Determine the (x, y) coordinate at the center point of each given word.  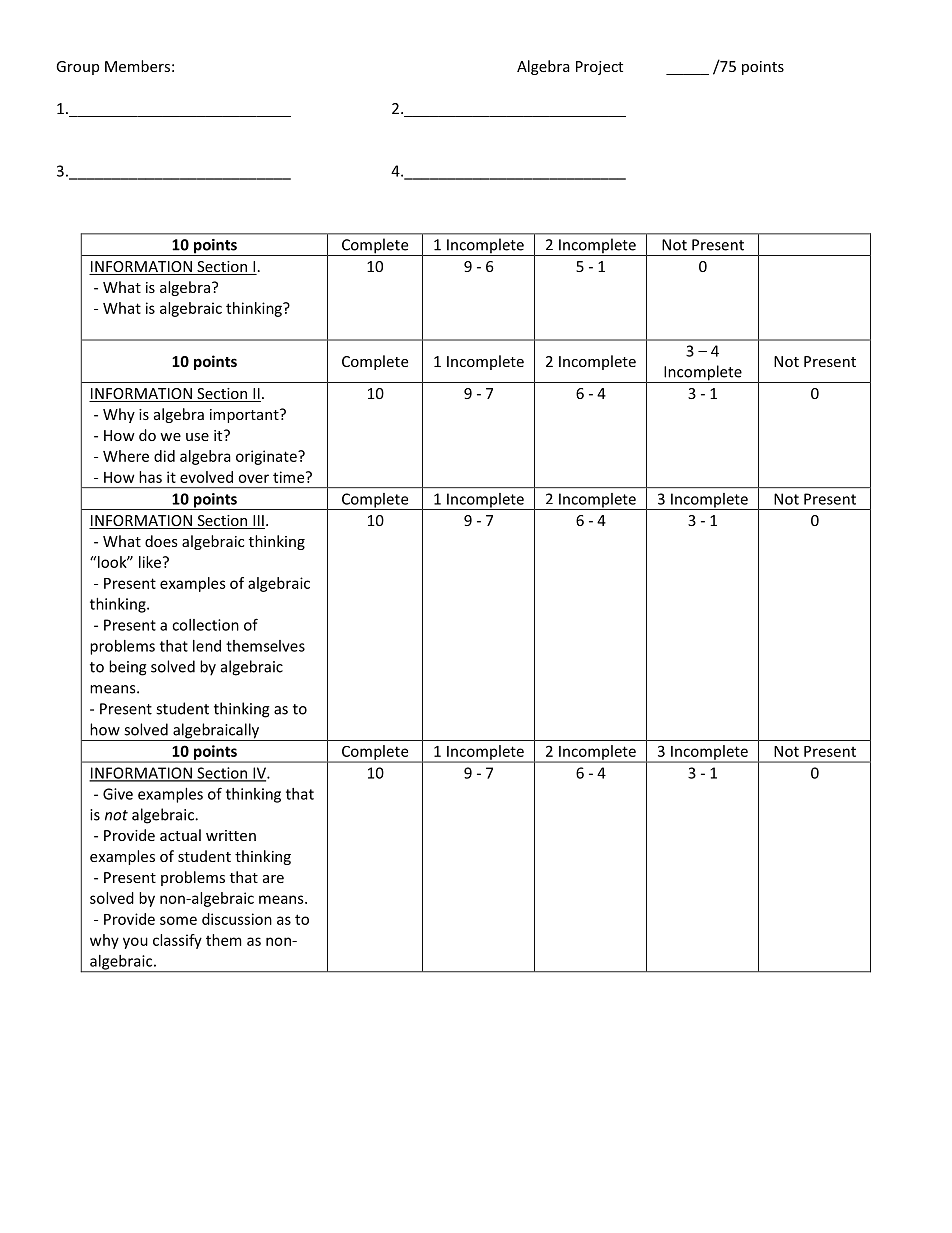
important (245, 416)
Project (599, 68)
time (290, 477)
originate (267, 457)
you (135, 943)
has (150, 477)
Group (77, 68)
